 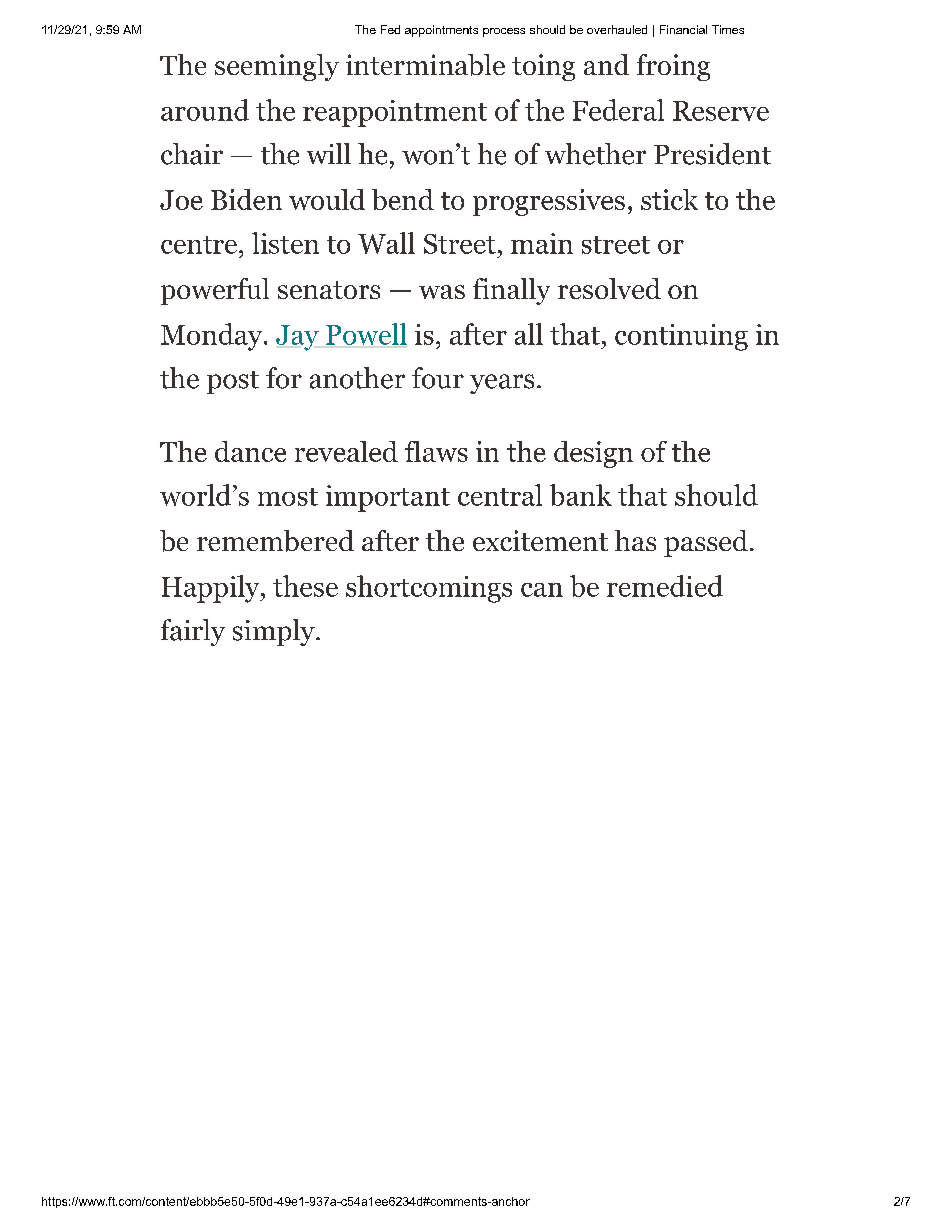 What do you see at coordinates (386, 243) in the image?
I see `Wall` at bounding box center [386, 243].
